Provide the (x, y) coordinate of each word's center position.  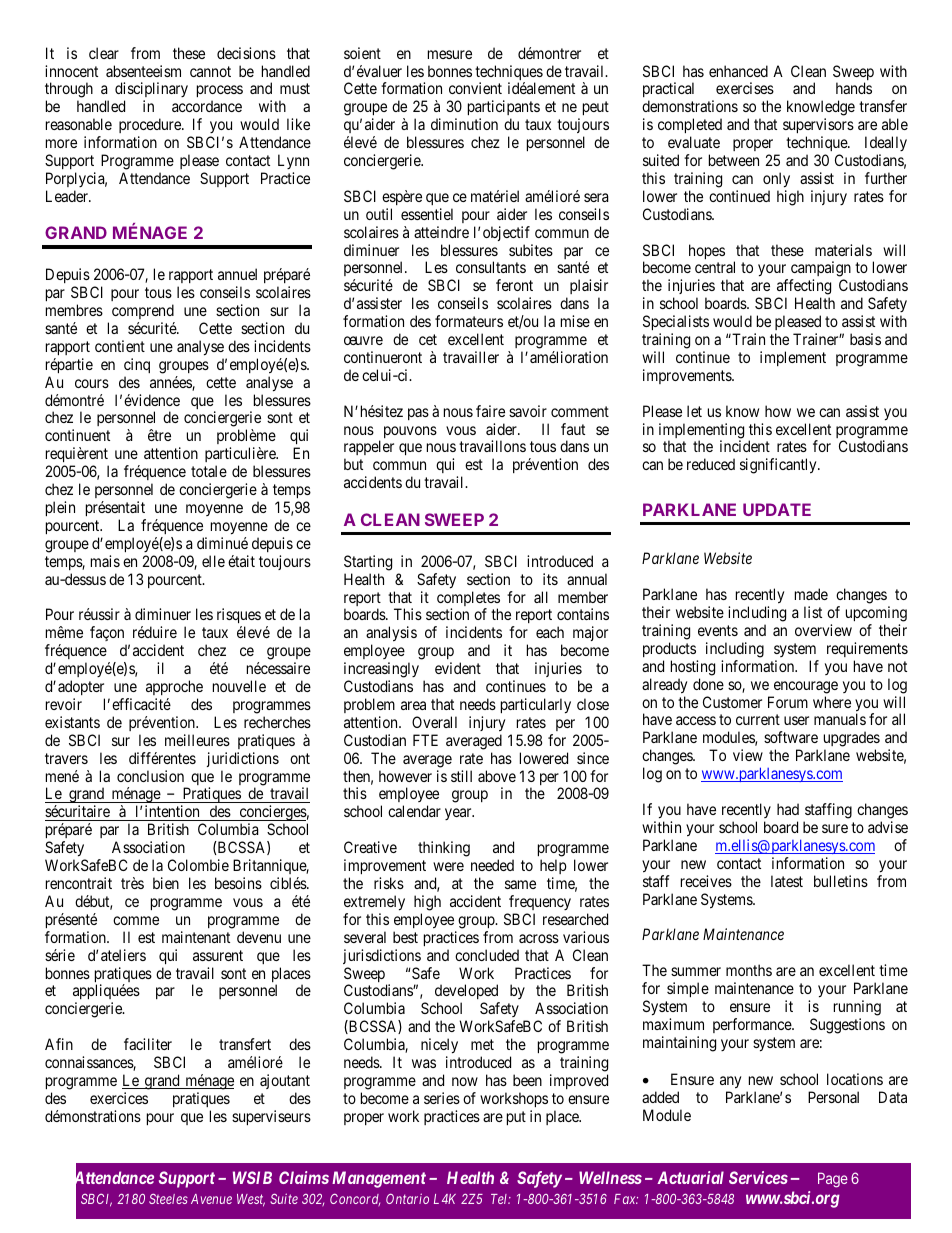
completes (468, 600)
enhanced (738, 71)
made (811, 594)
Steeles (168, 1199)
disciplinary (151, 91)
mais (105, 561)
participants (504, 109)
